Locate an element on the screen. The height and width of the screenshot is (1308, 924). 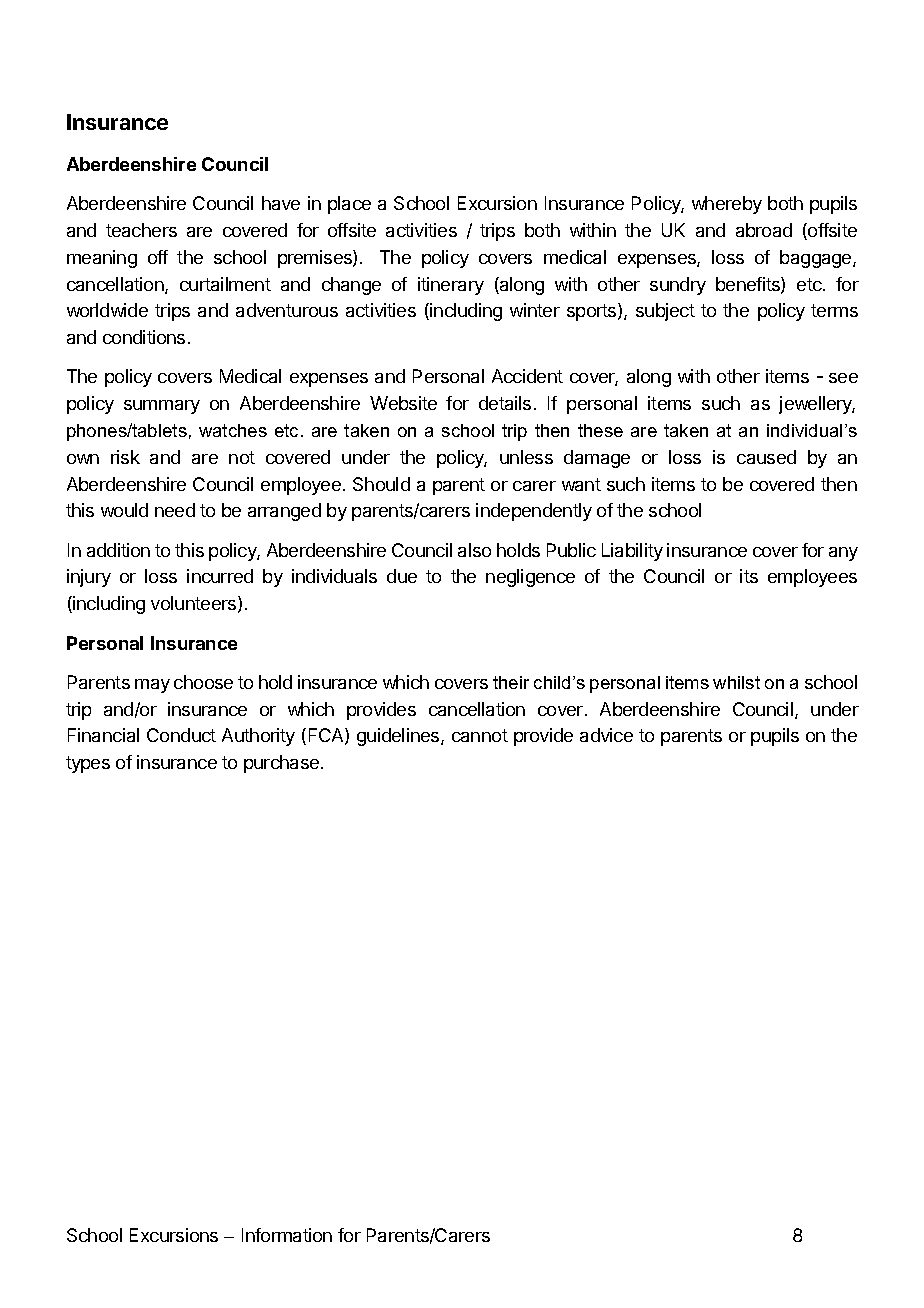
cannot is located at coordinates (480, 735).
